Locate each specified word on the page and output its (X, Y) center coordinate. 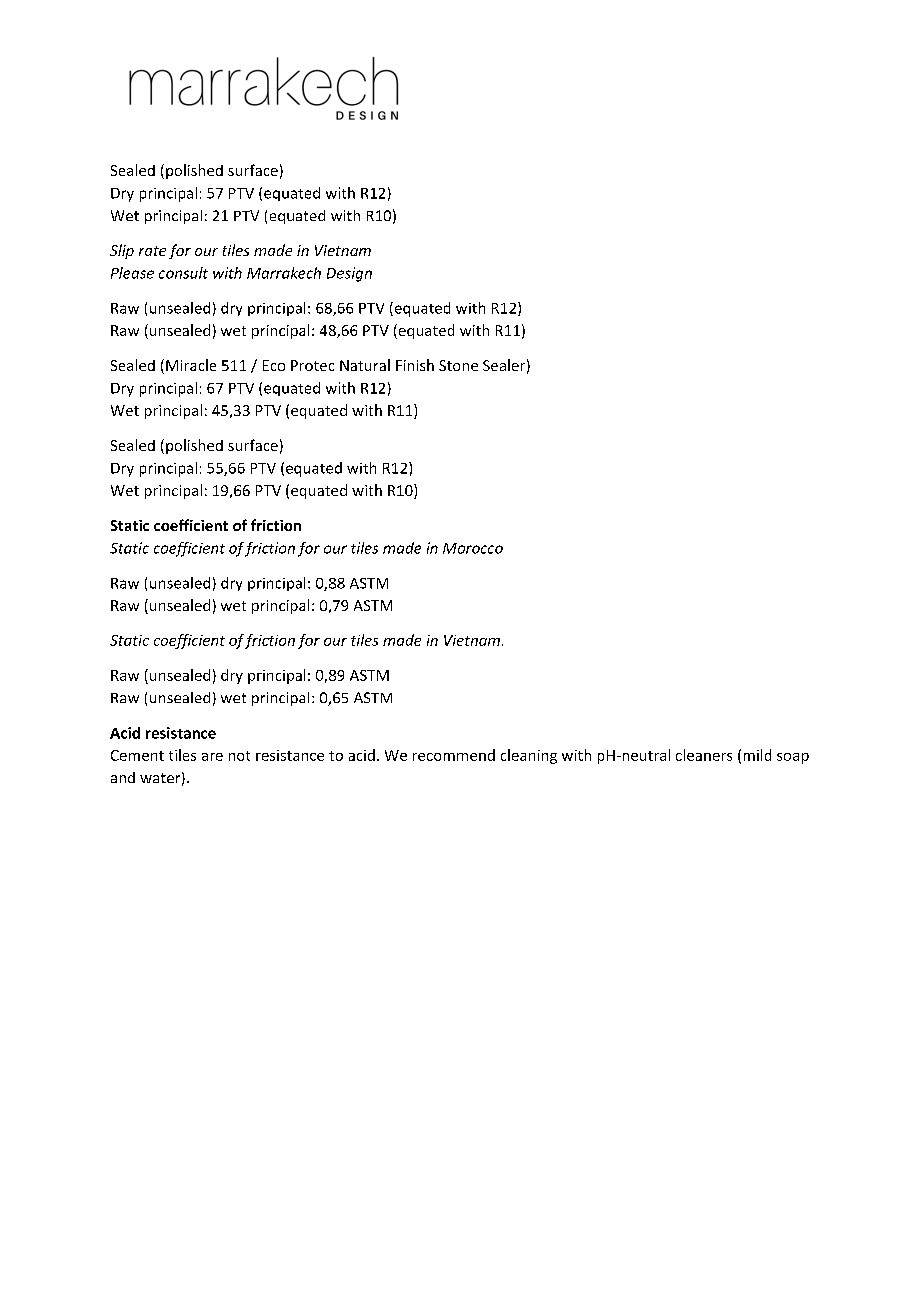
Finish (415, 365)
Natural (365, 365)
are (212, 757)
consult (183, 273)
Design (349, 274)
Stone (458, 365)
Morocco (473, 548)
